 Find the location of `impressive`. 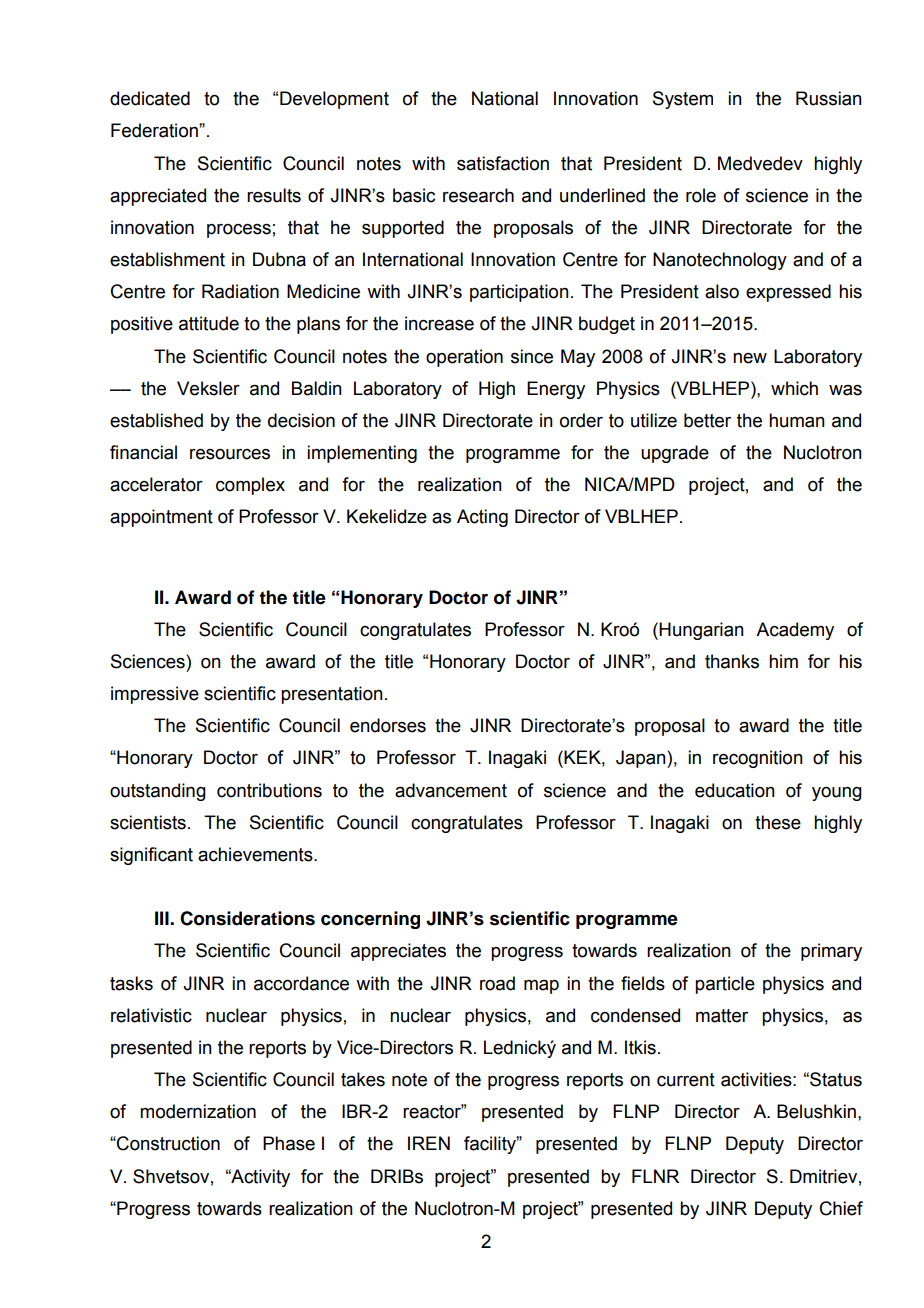

impressive is located at coordinates (155, 695).
